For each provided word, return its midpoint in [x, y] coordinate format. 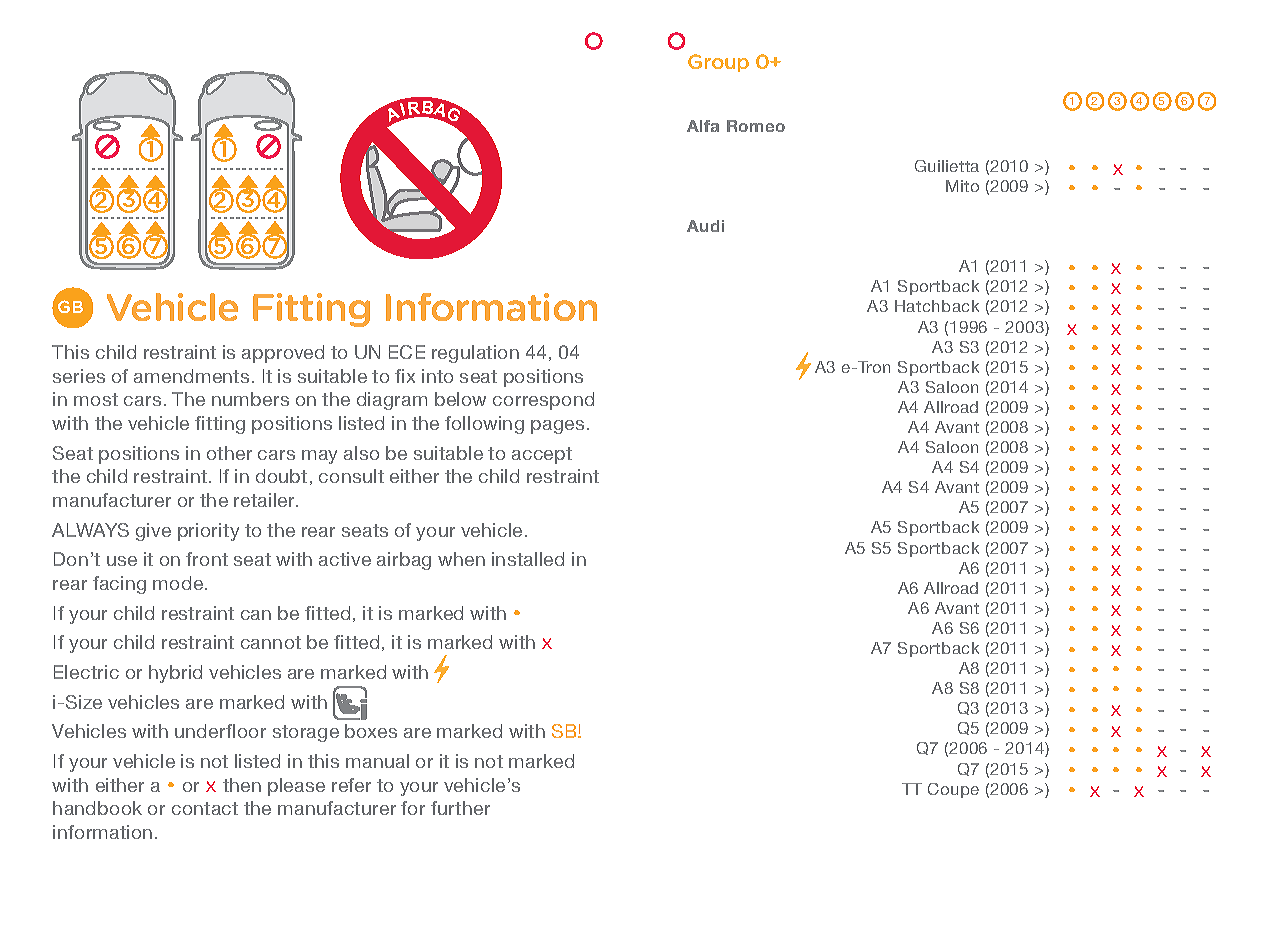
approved [283, 354]
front [207, 559]
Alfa [703, 126]
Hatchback [937, 306]
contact [205, 808]
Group [718, 63]
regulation [475, 354]
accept [542, 455]
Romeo [756, 126]
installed [528, 559]
